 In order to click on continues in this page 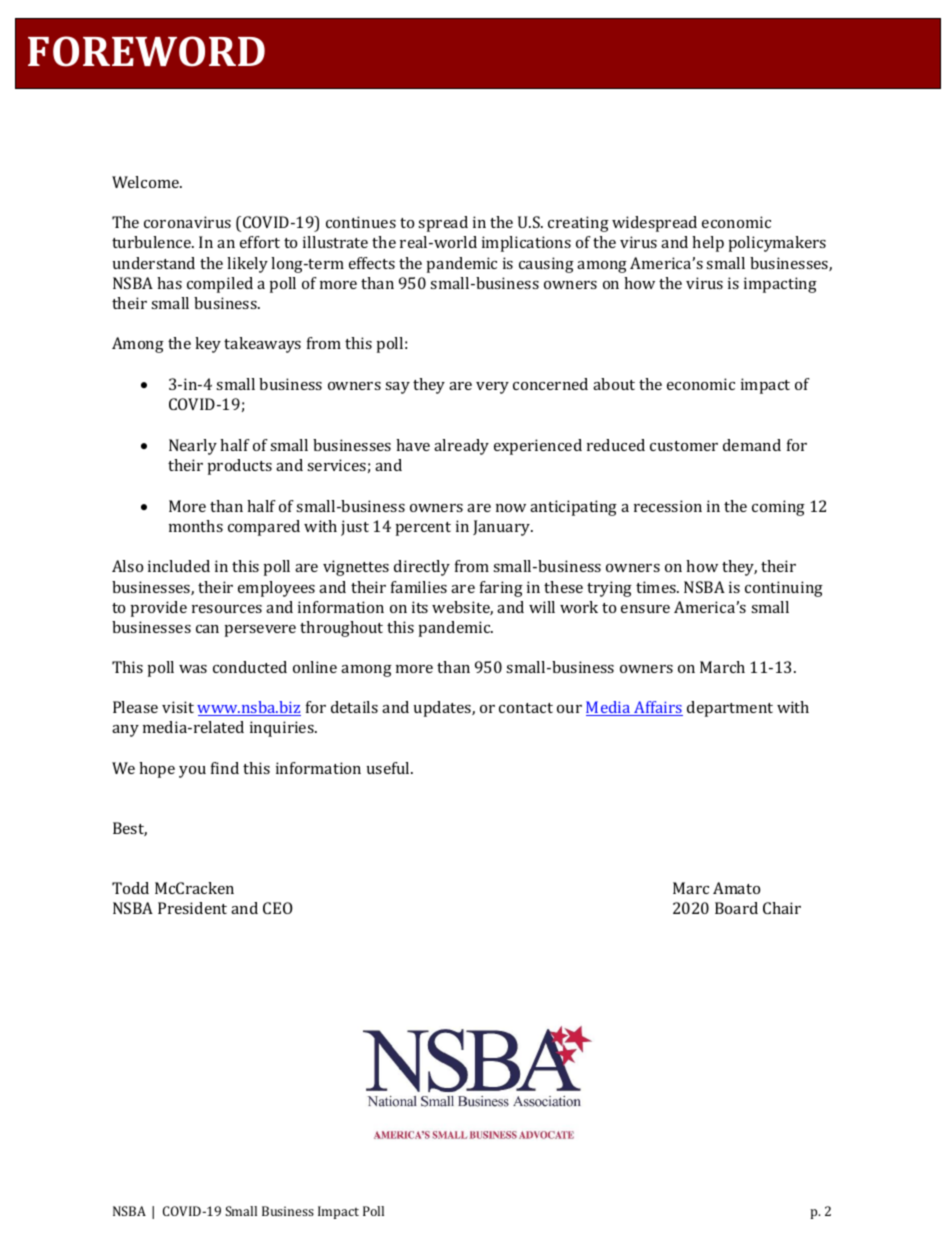, I will do `click(361, 222)`.
